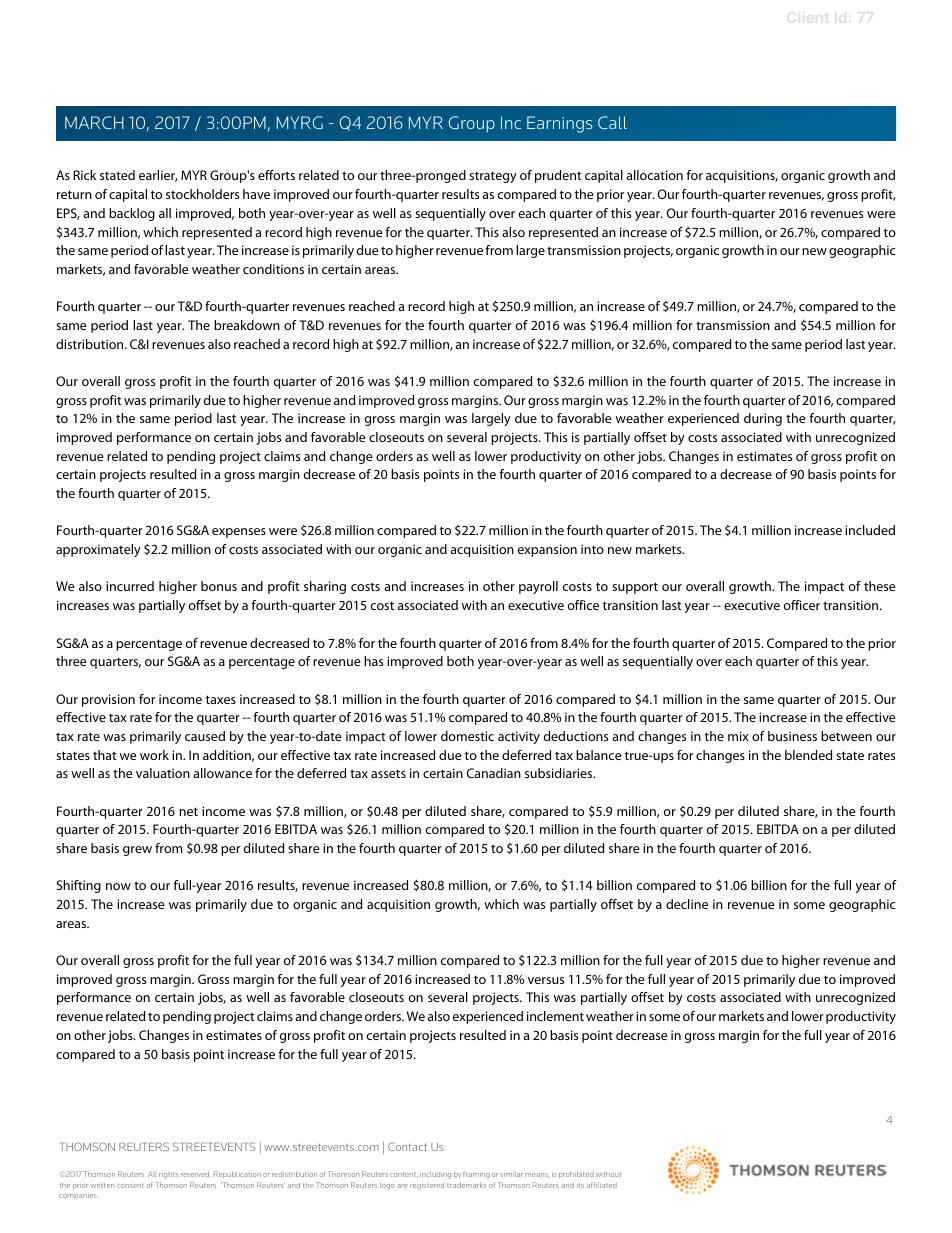  I want to click on Canadian, so click(493, 773).
